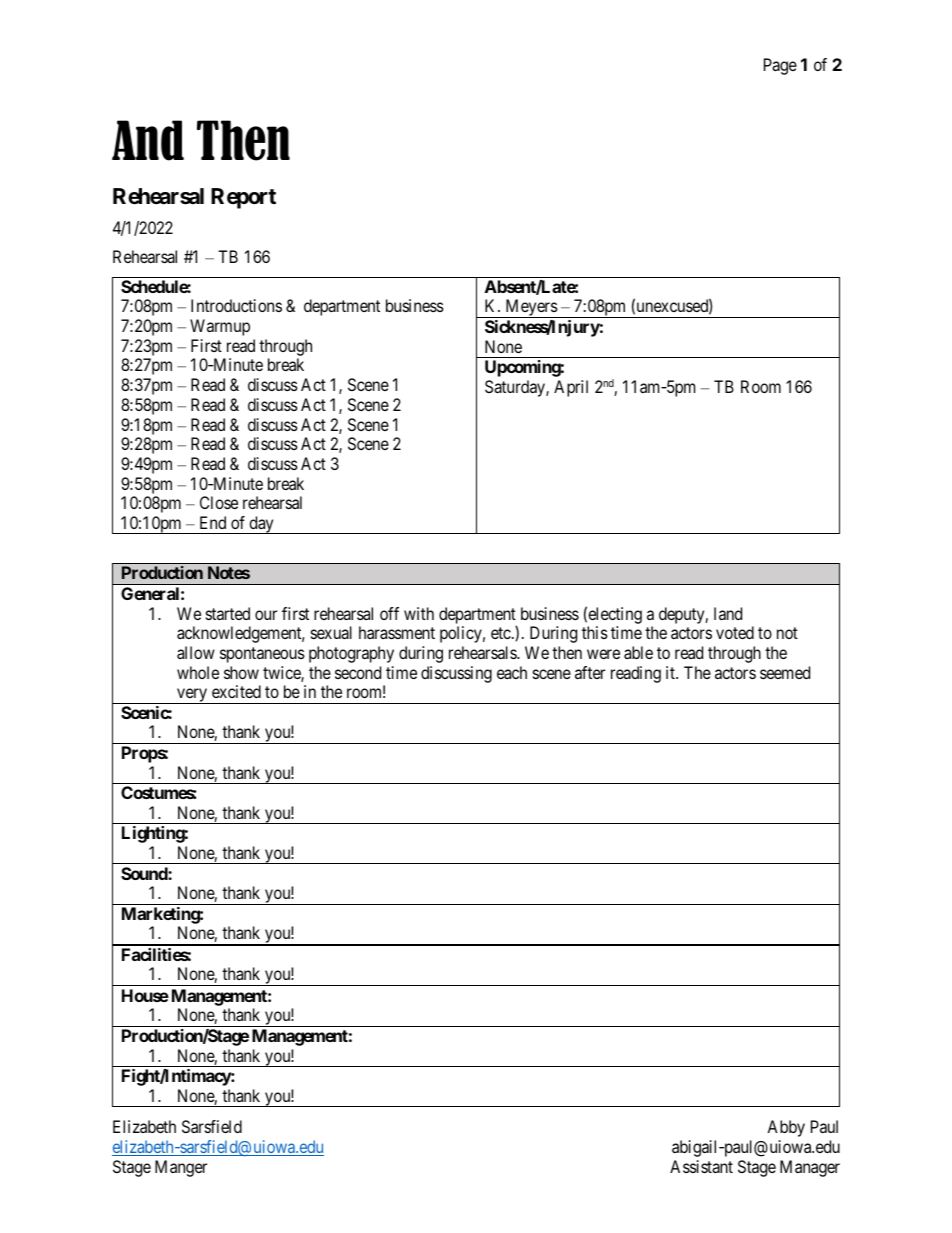 The height and width of the document is (1233, 952). Describe the element at coordinates (181, 1168) in the document. I see `Manger` at that location.
